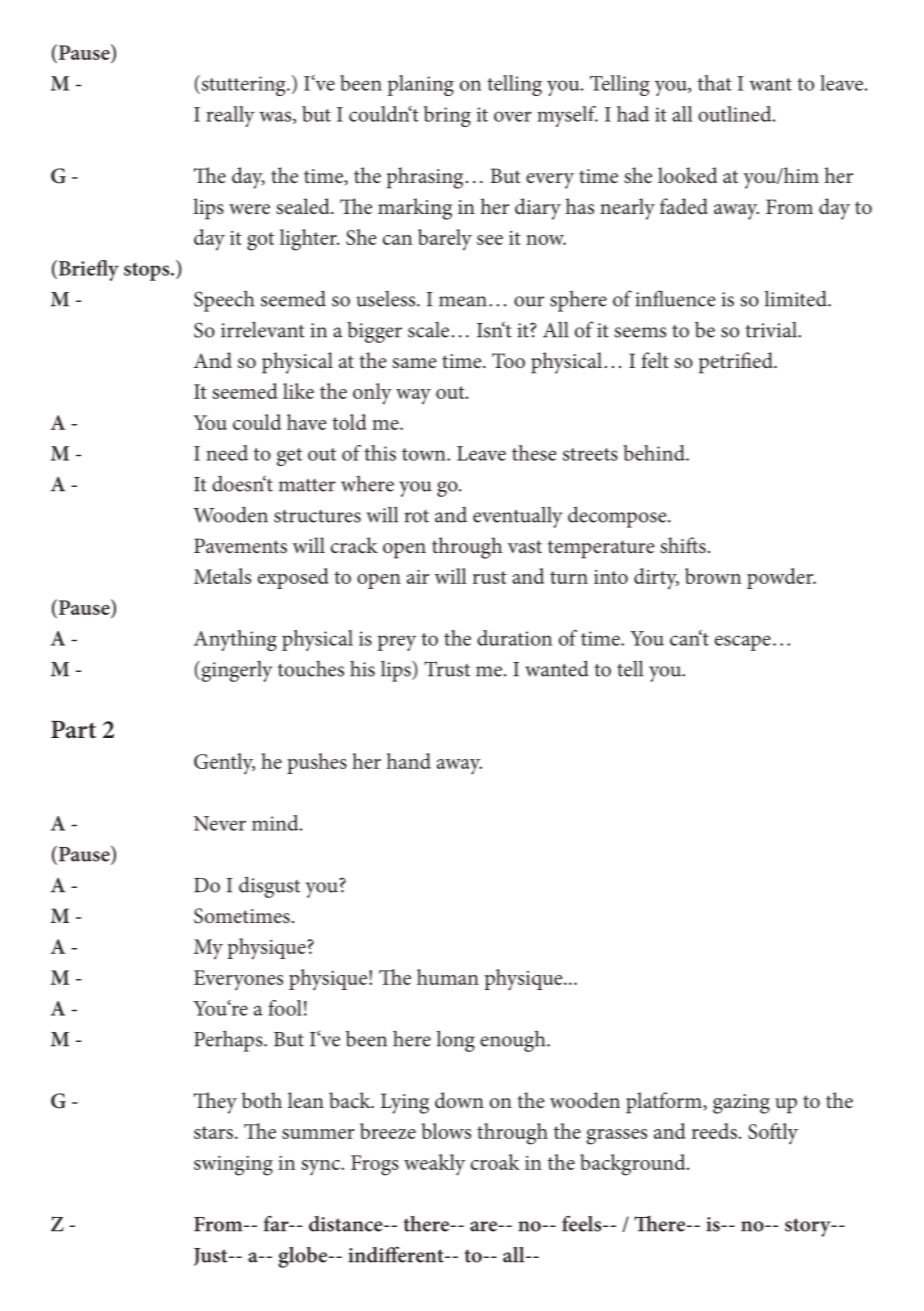 This page has width=924, height=1311. I want to click on blows, so click(446, 1131).
